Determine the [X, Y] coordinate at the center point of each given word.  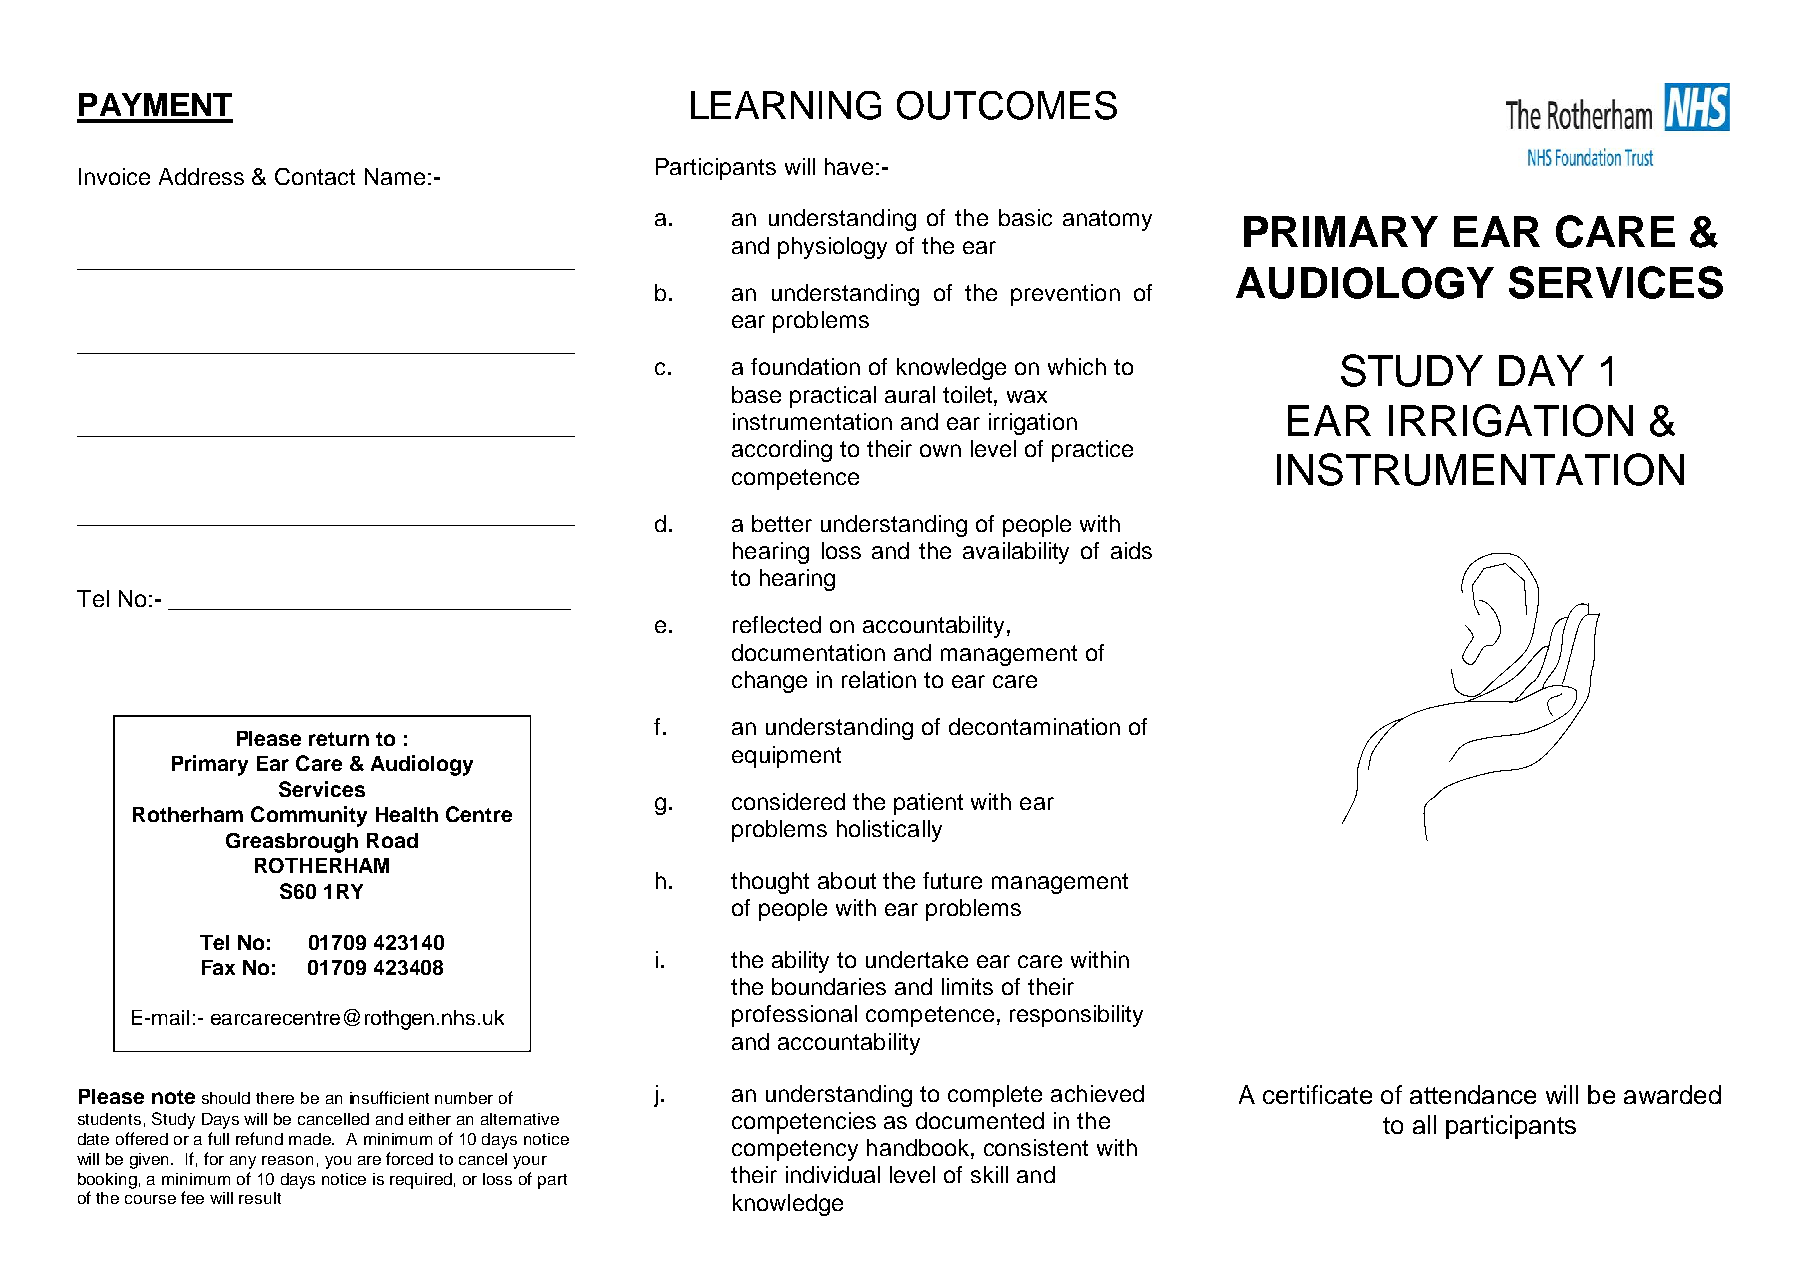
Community [309, 816]
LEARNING [786, 105]
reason [287, 1160]
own [940, 450]
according [782, 451]
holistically [889, 831]
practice [1092, 451]
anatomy [1107, 220]
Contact [315, 176]
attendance [1473, 1094]
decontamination [1034, 726]
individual [833, 1174]
